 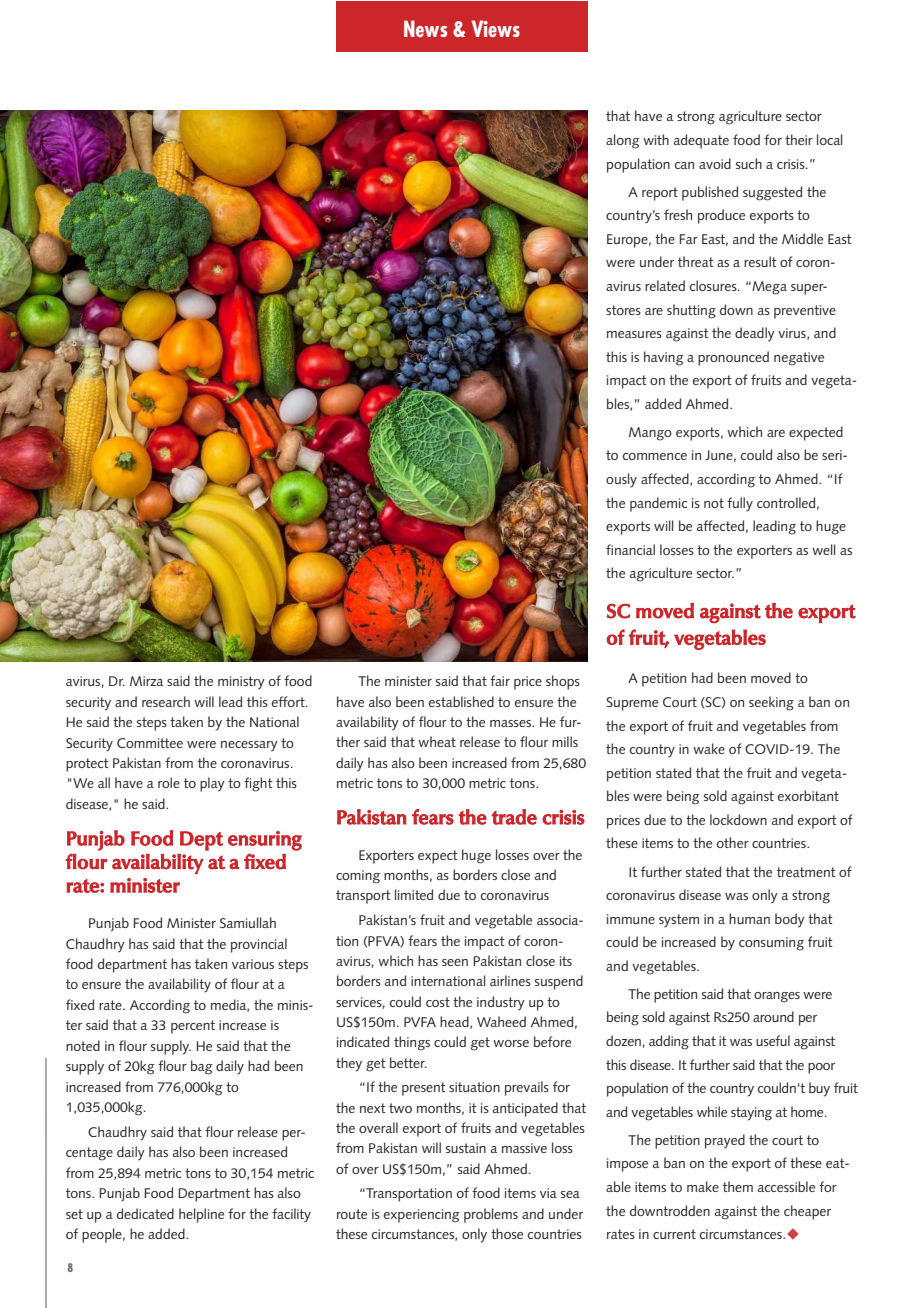 What do you see at coordinates (495, 28) in the image?
I see `Views` at bounding box center [495, 28].
